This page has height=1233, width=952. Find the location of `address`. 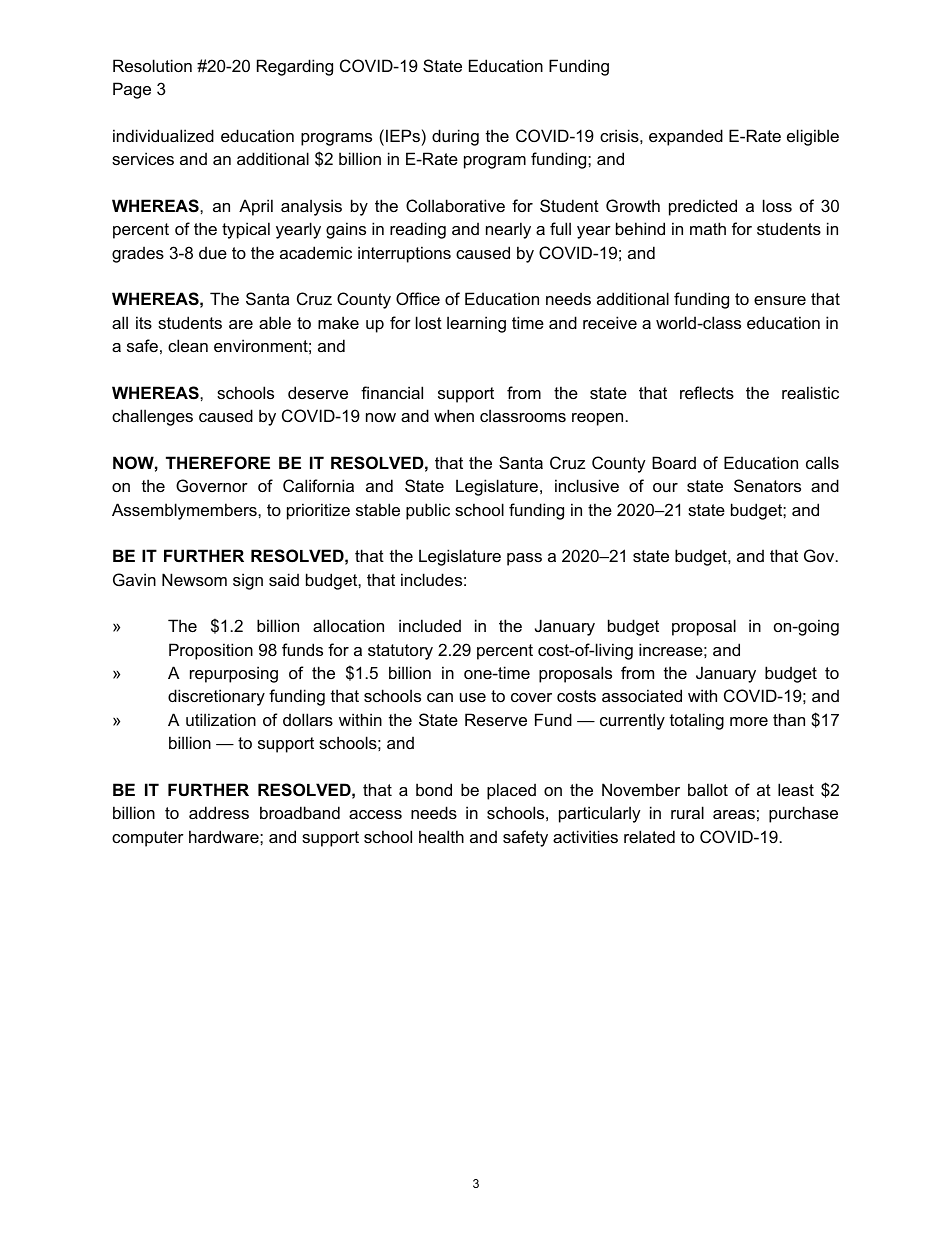

address is located at coordinates (219, 812).
